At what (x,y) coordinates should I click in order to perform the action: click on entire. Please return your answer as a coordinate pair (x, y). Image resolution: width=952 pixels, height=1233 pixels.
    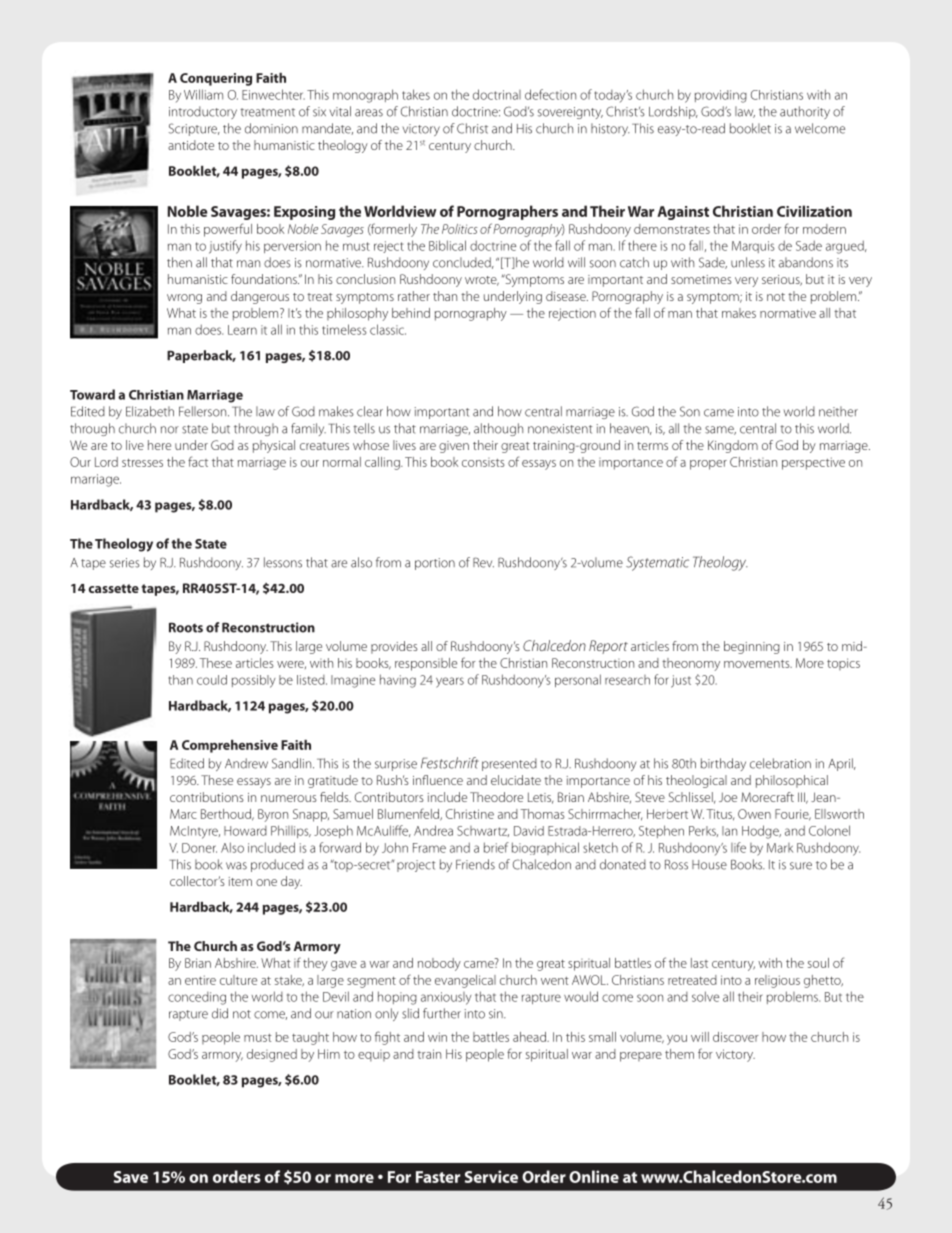
    Looking at the image, I should click on (200, 980).
